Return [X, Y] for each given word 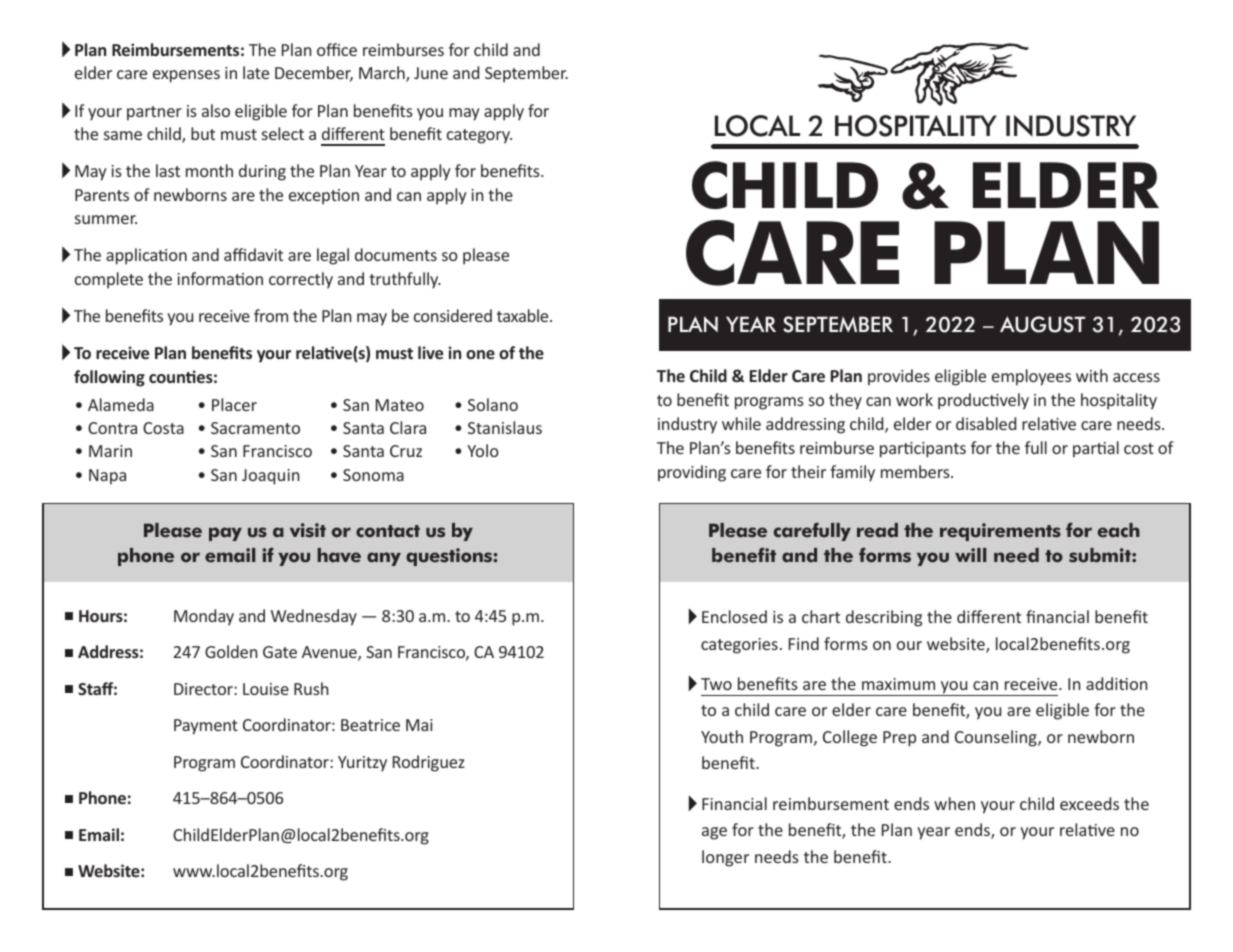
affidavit [253, 254]
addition [1117, 683]
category [479, 136]
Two [716, 684]
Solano [493, 404]
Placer [234, 404]
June [431, 73]
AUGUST [1042, 324]
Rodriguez [429, 763]
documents [396, 254]
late [256, 72]
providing [692, 473]
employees [1031, 377]
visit [308, 530]
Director [204, 689]
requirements [1000, 532]
